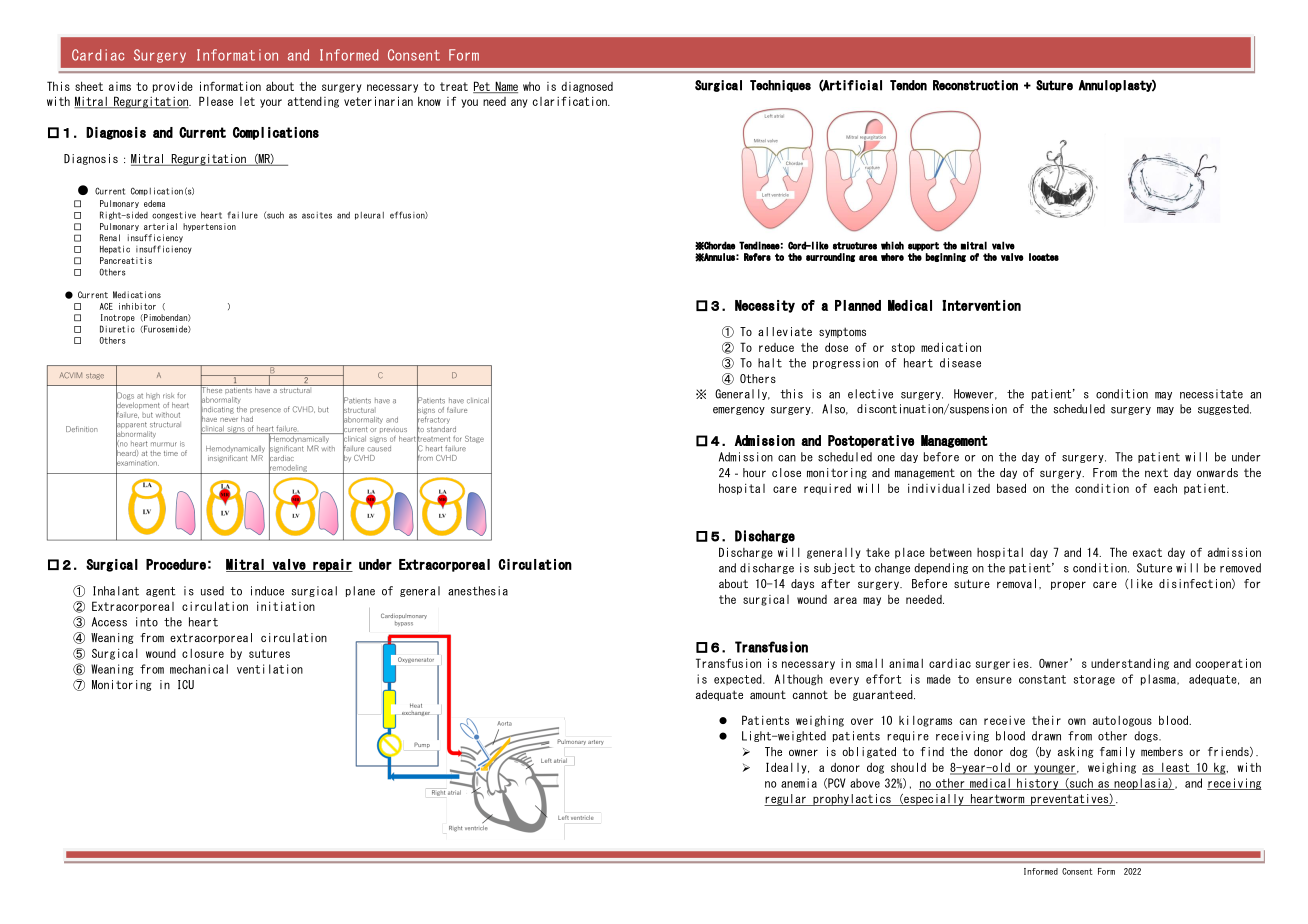 This image has height=924, width=1308. I want to click on Please, so click(216, 101).
